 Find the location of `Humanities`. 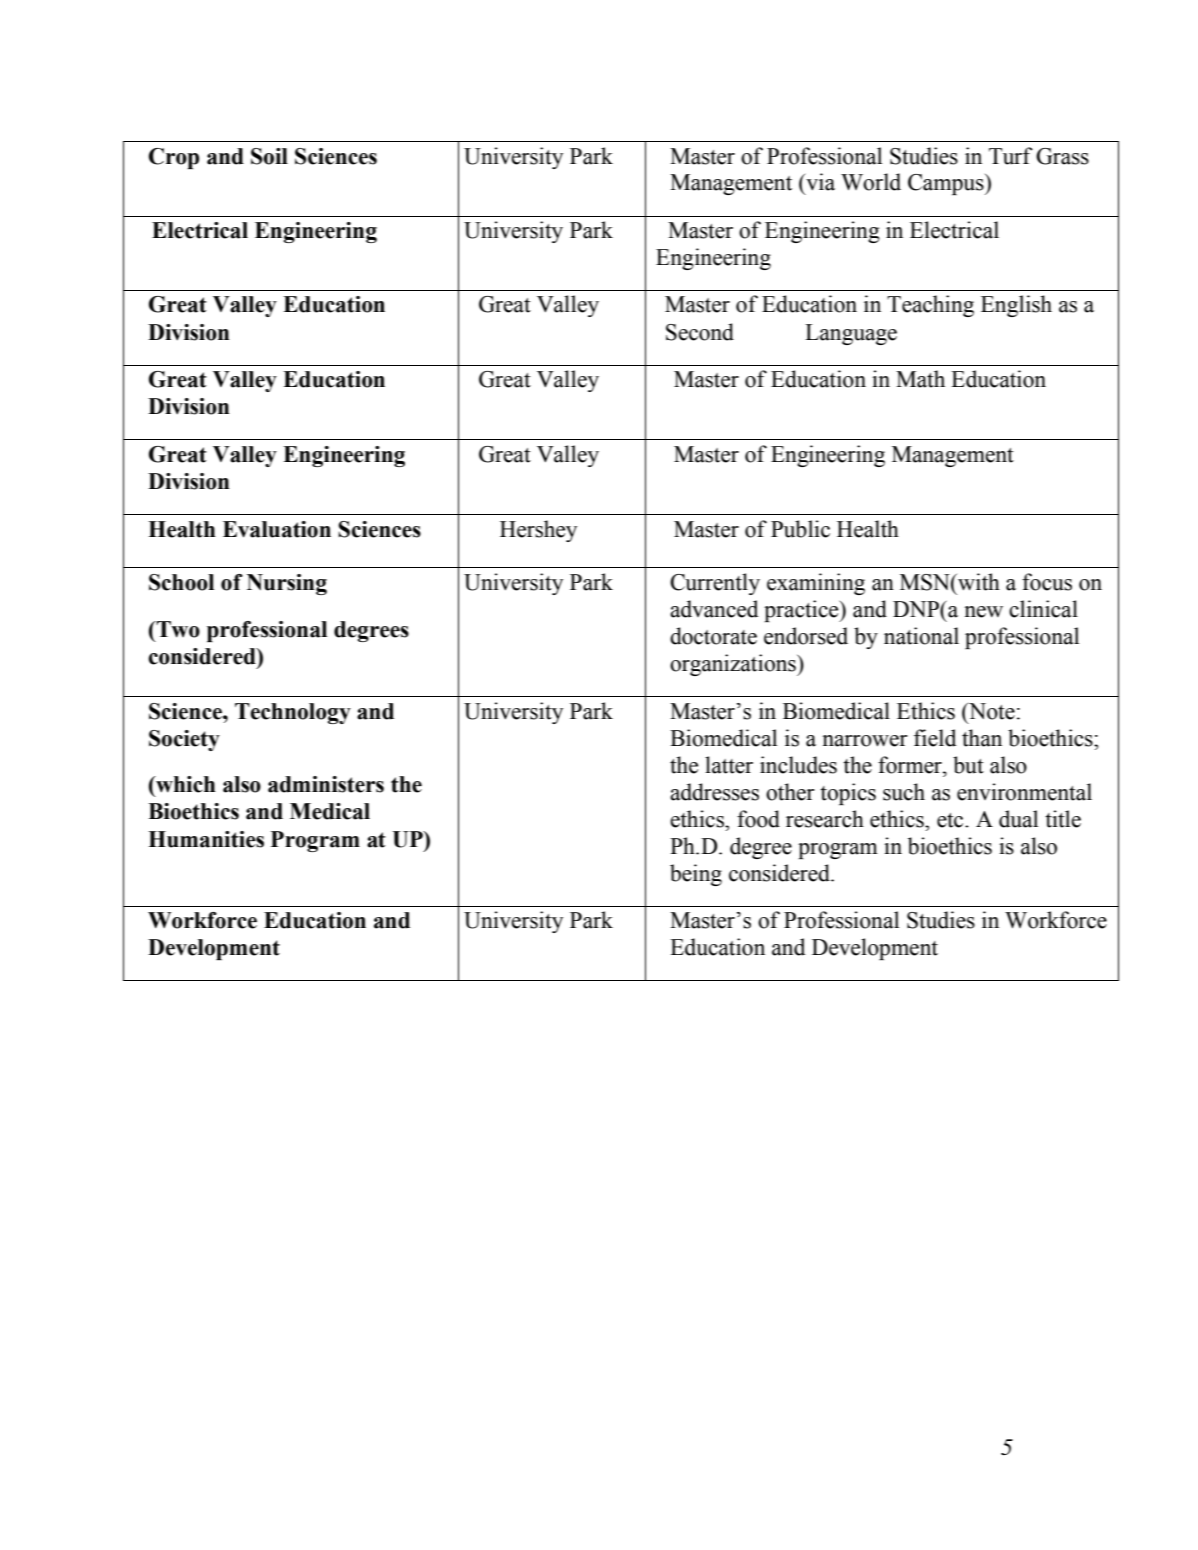

Humanities is located at coordinates (206, 839).
